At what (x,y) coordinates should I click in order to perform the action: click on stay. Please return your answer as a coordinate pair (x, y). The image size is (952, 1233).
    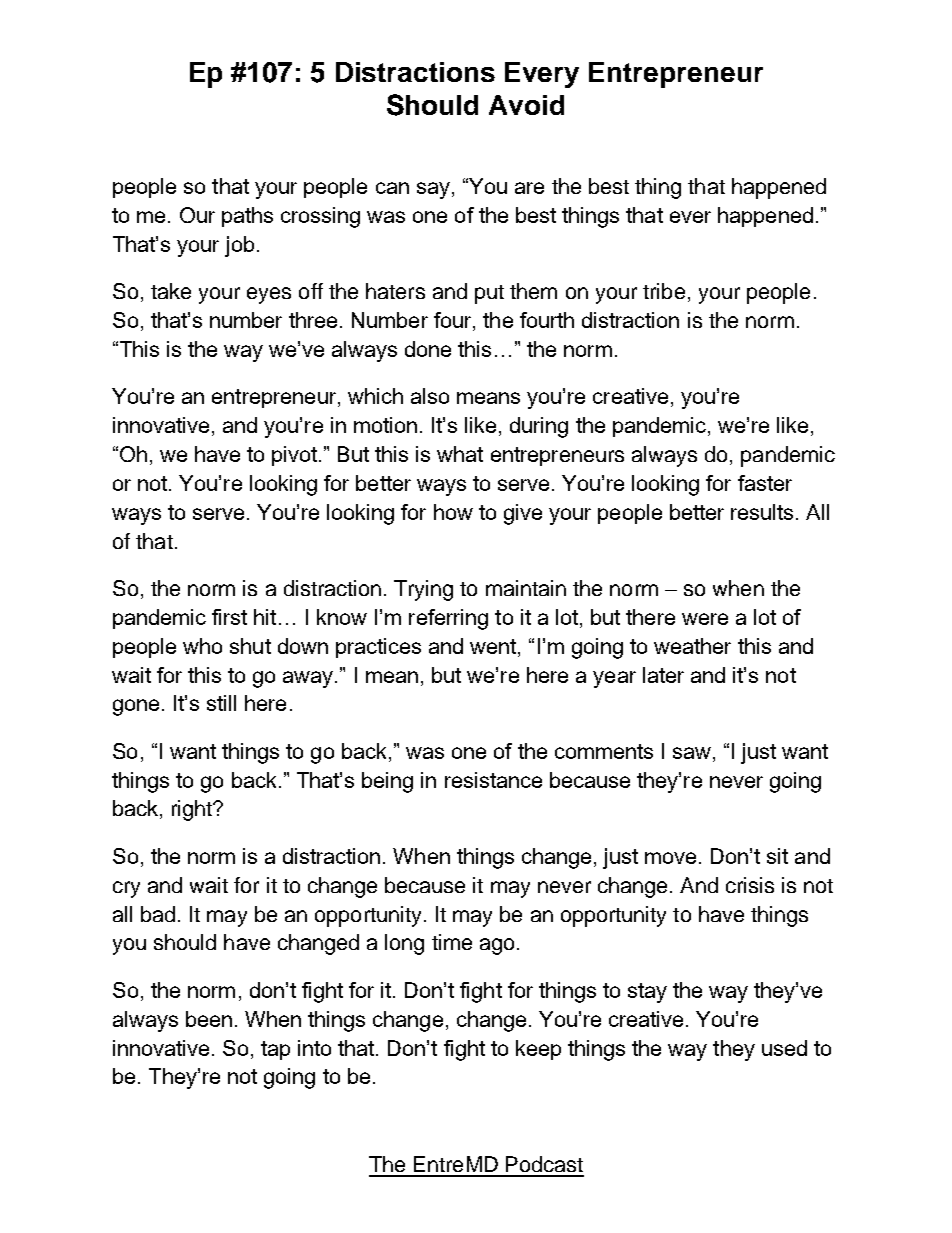
    Looking at the image, I should click on (647, 993).
